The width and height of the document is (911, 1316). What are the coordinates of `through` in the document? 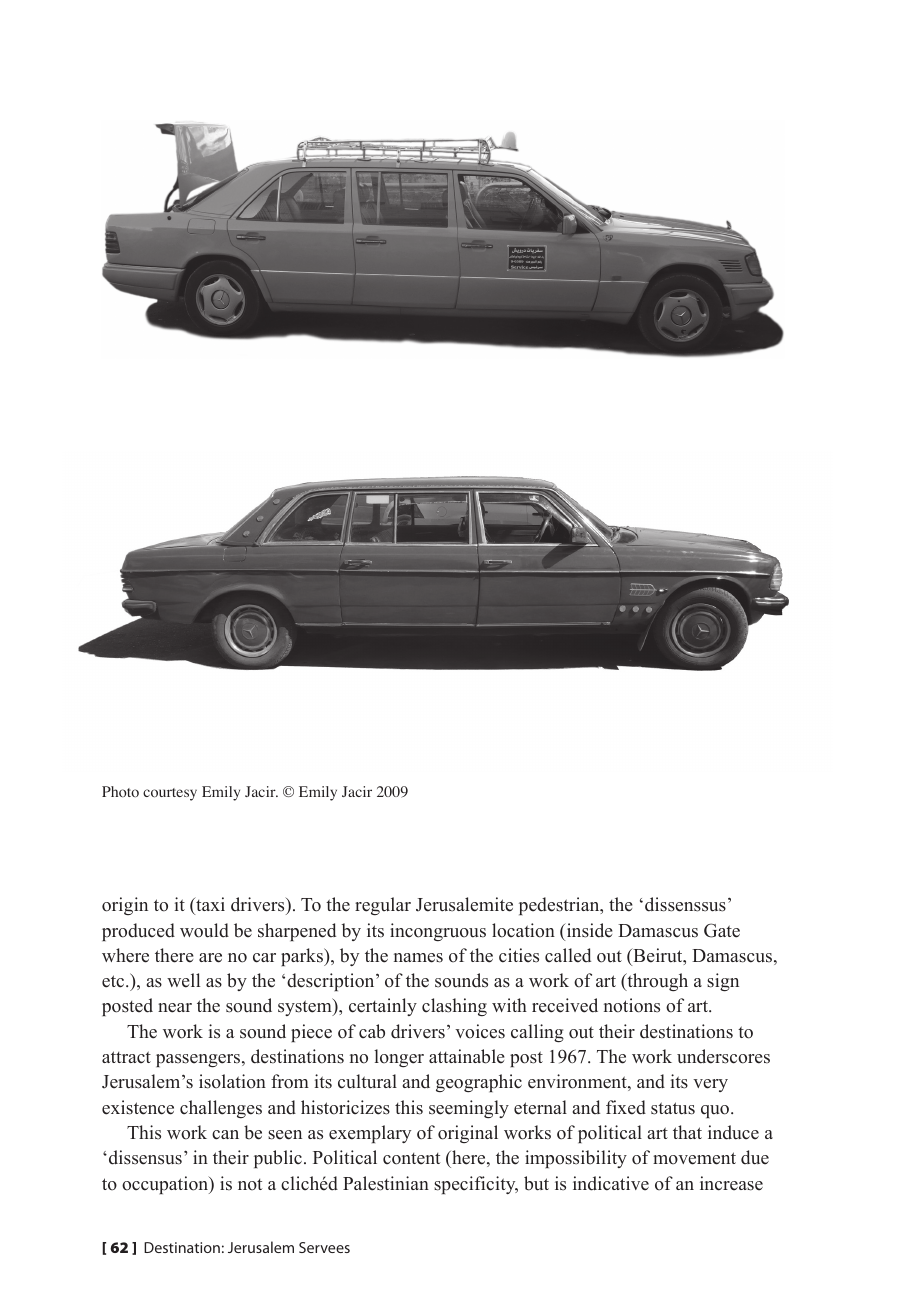 It's located at (656, 982).
